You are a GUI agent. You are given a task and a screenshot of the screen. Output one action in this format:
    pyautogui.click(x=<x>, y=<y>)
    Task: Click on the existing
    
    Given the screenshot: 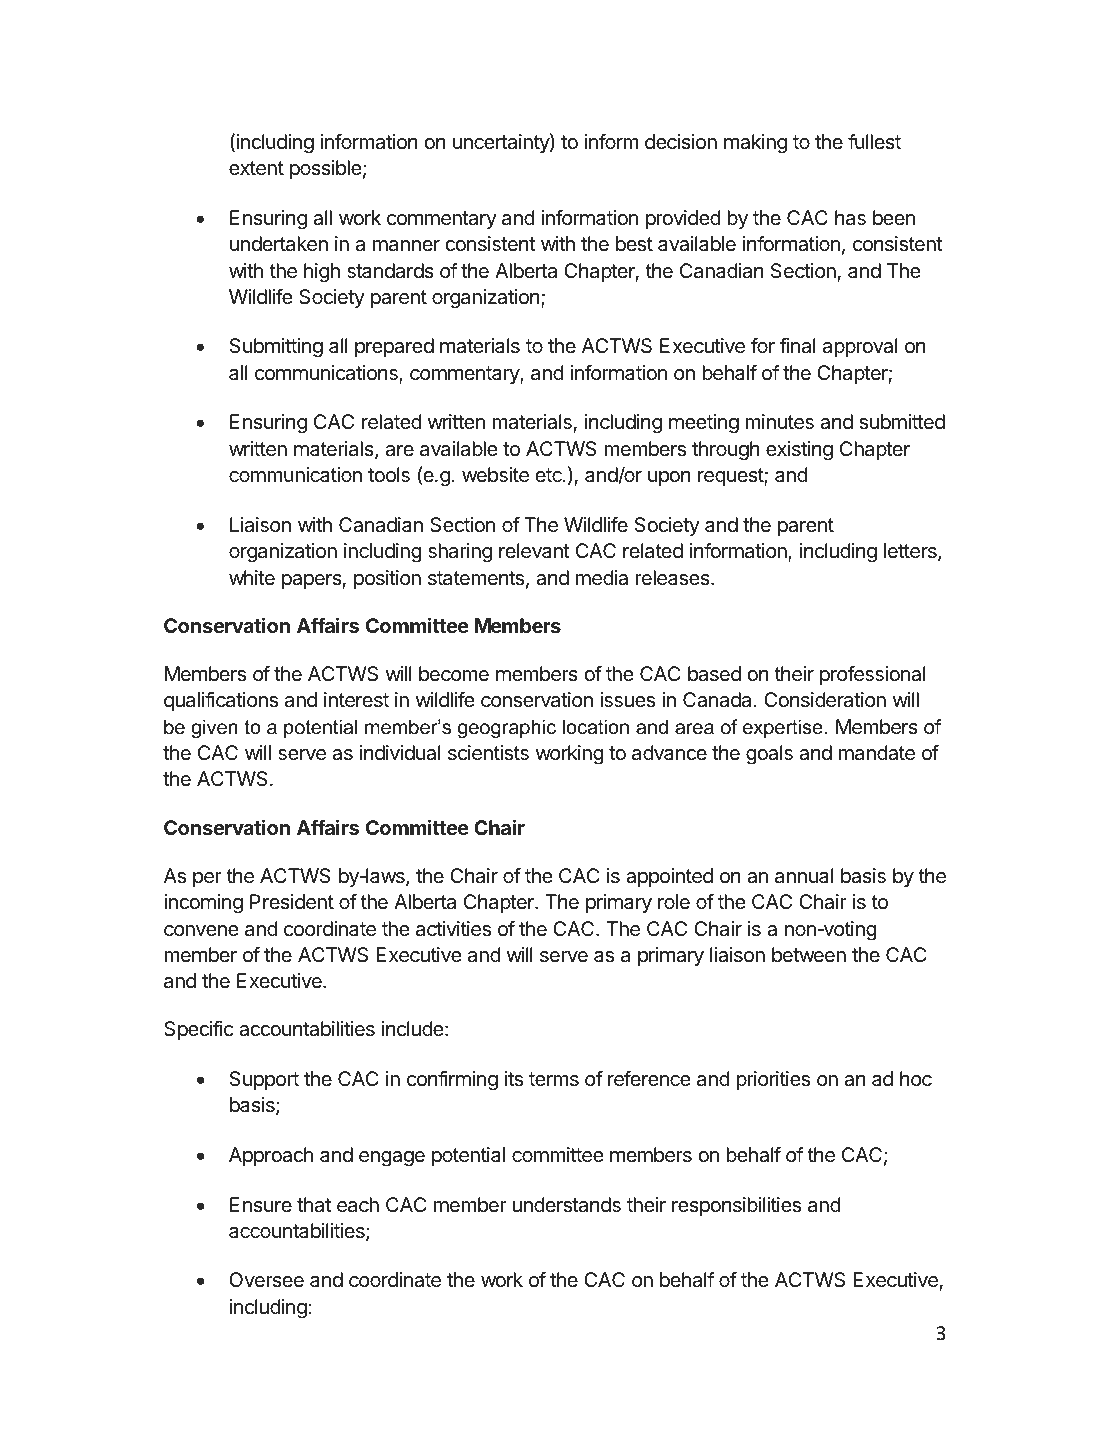 What is the action you would take?
    pyautogui.click(x=799, y=451)
